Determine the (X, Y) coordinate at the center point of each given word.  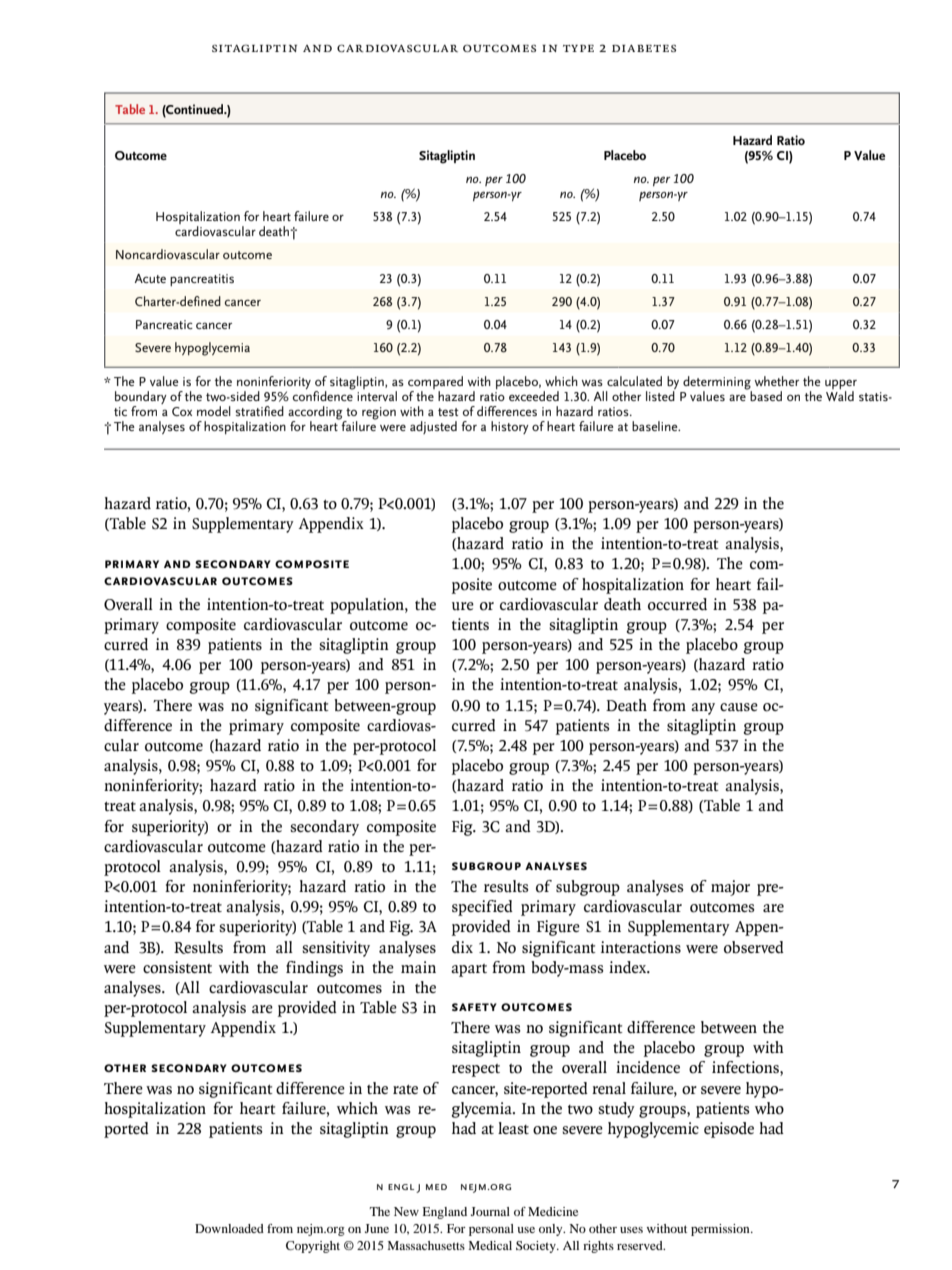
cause (739, 707)
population (368, 606)
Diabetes (644, 48)
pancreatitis (202, 280)
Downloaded (229, 1228)
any (703, 709)
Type (578, 48)
